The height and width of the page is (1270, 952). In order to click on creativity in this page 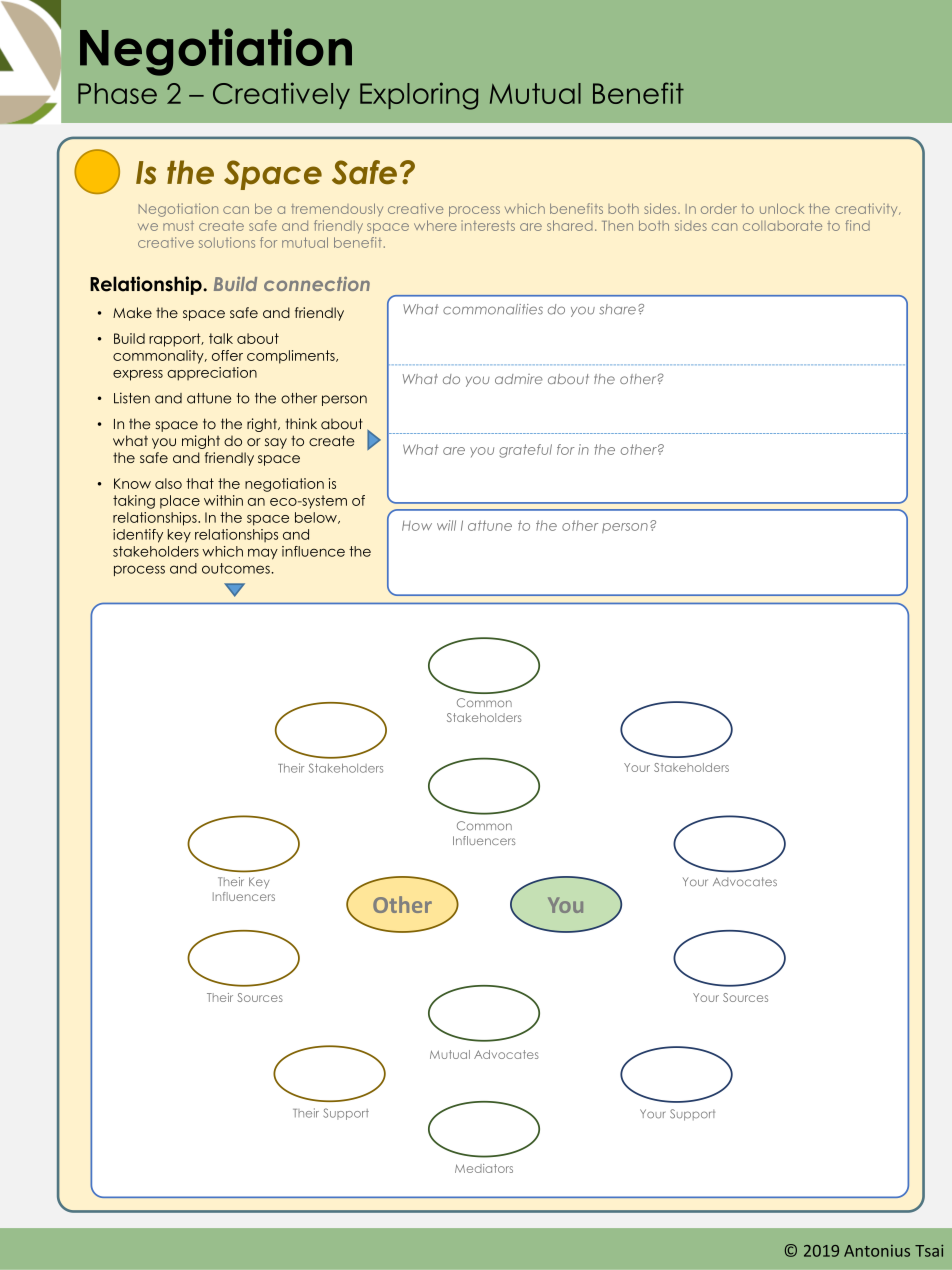, I will do `click(867, 209)`.
